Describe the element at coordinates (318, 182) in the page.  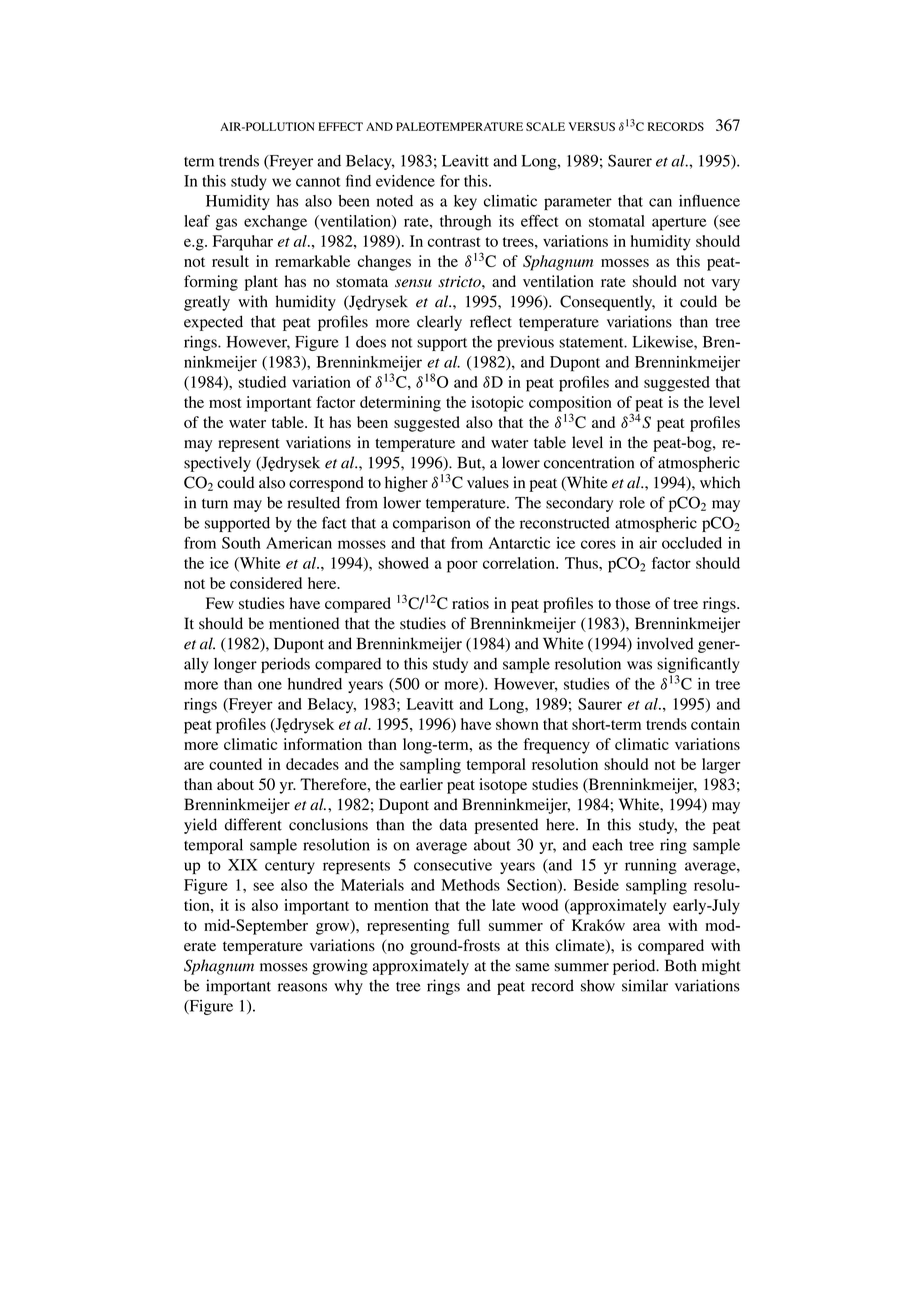
I see `cannot` at that location.
